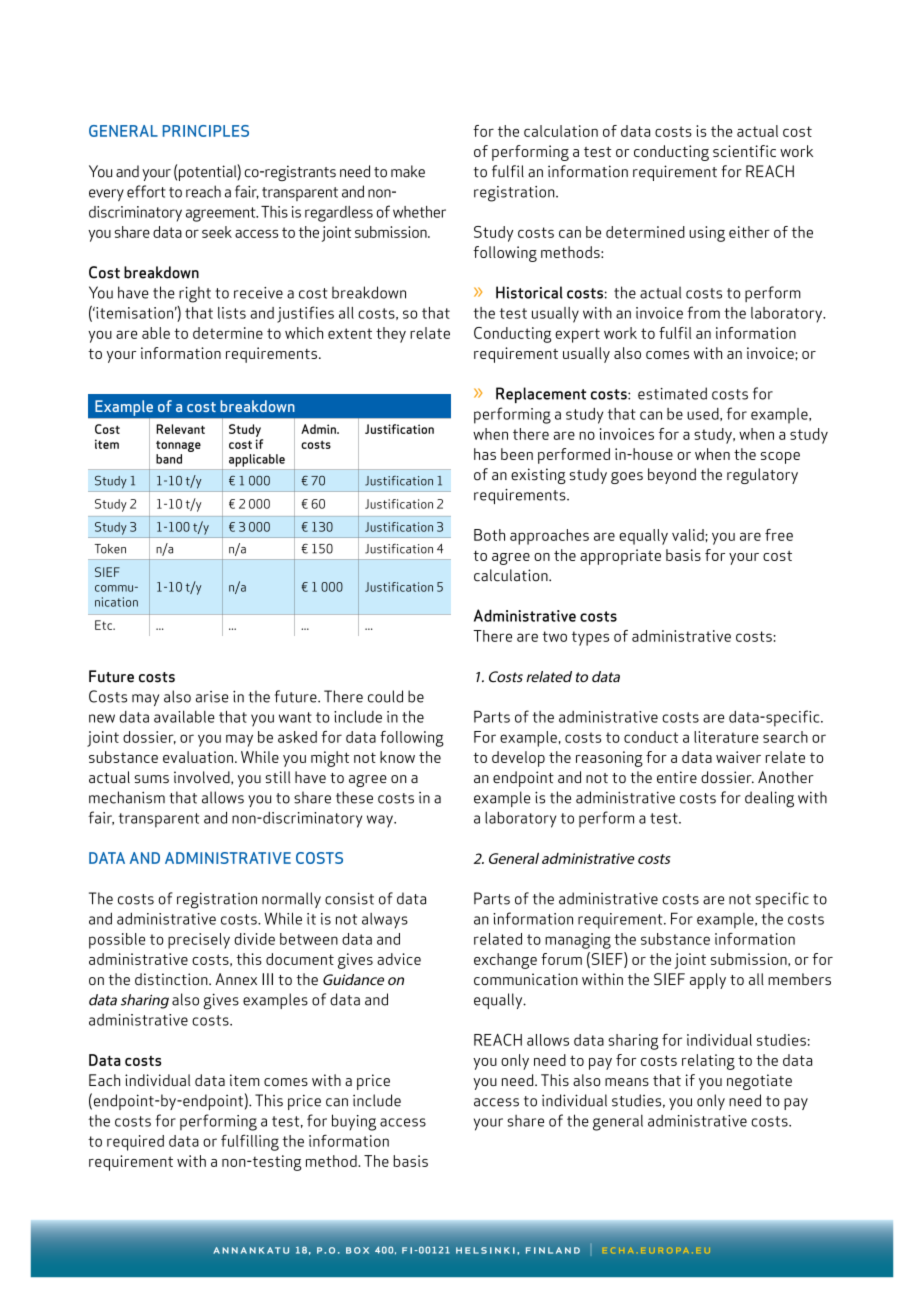  What do you see at coordinates (769, 799) in the screenshot?
I see `dealing` at bounding box center [769, 799].
